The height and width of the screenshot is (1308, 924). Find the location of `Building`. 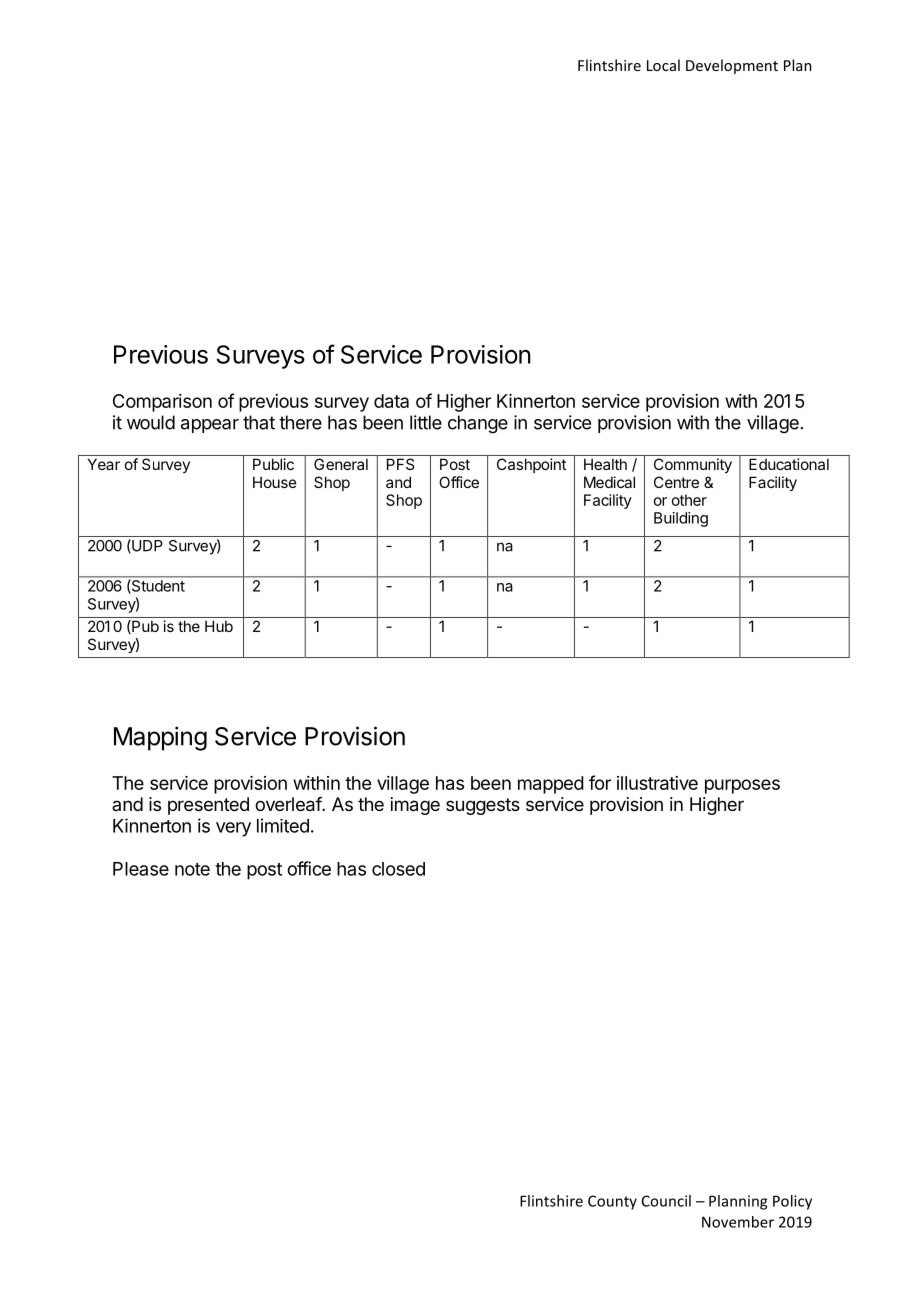

Building is located at coordinates (681, 519).
